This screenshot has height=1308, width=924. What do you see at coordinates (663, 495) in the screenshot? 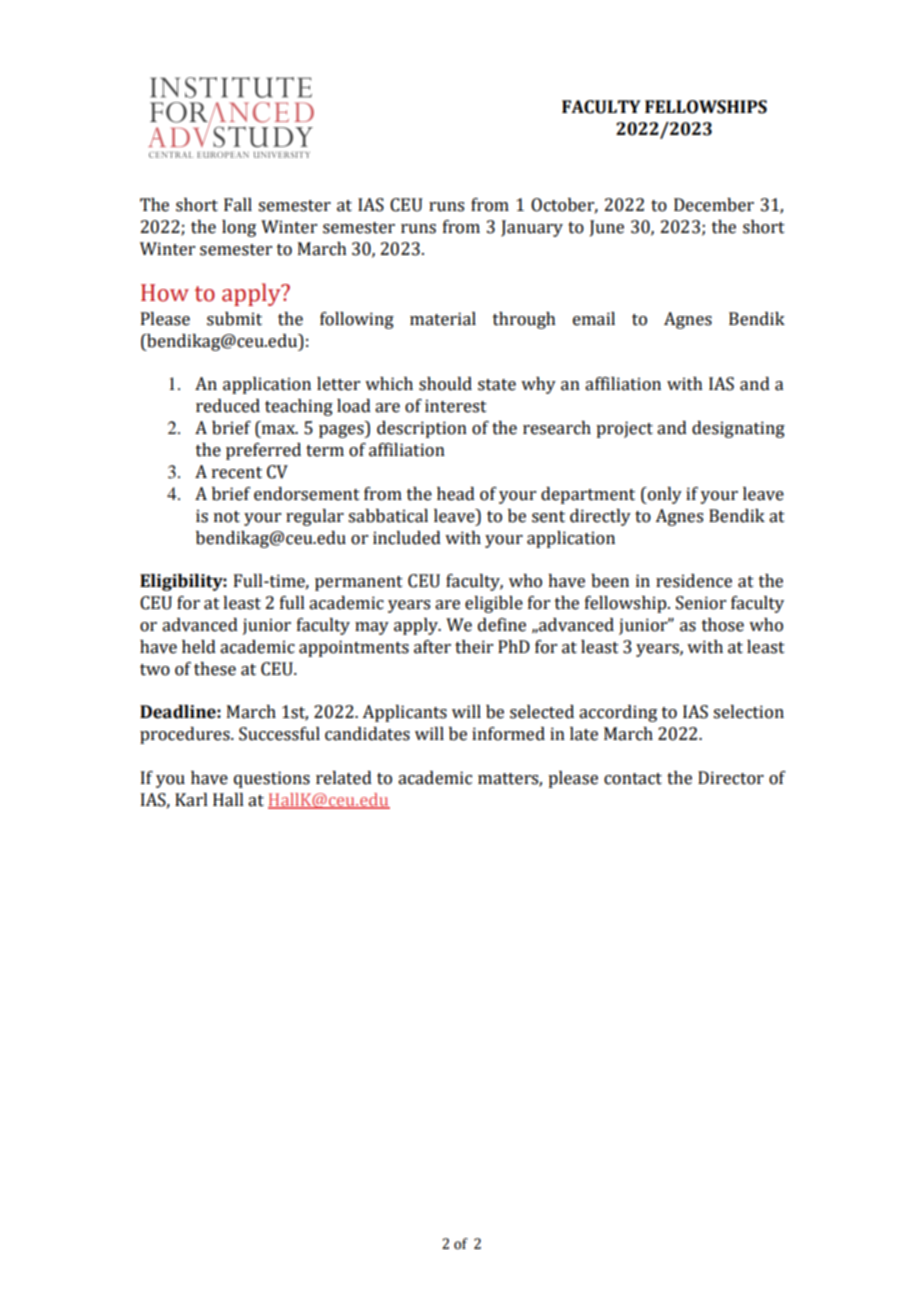
I see `only` at bounding box center [663, 495].
